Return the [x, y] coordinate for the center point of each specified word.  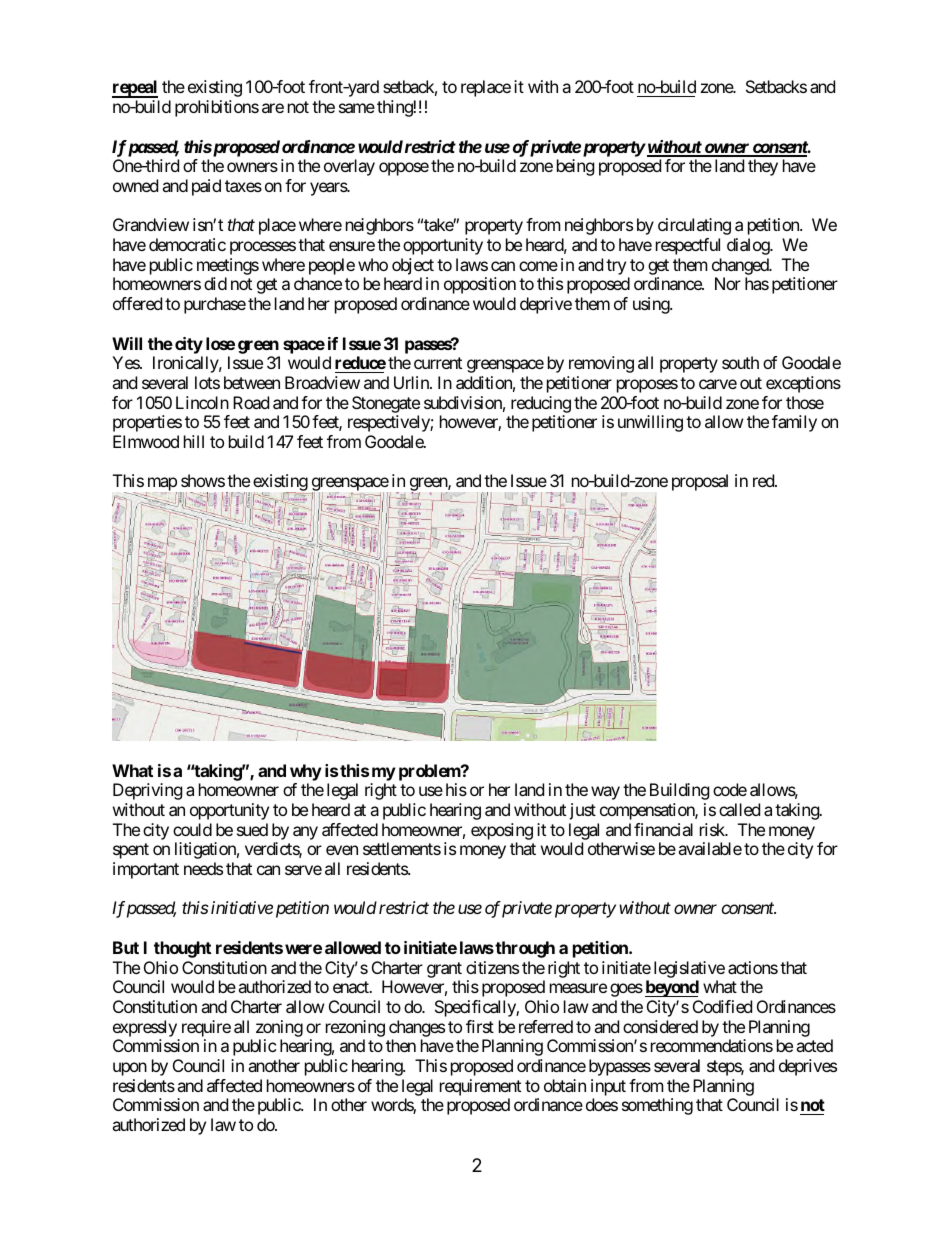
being [575, 167]
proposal [700, 482]
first [480, 1026]
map [161, 485]
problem [430, 772]
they [763, 167]
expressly [145, 1028]
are [273, 108]
